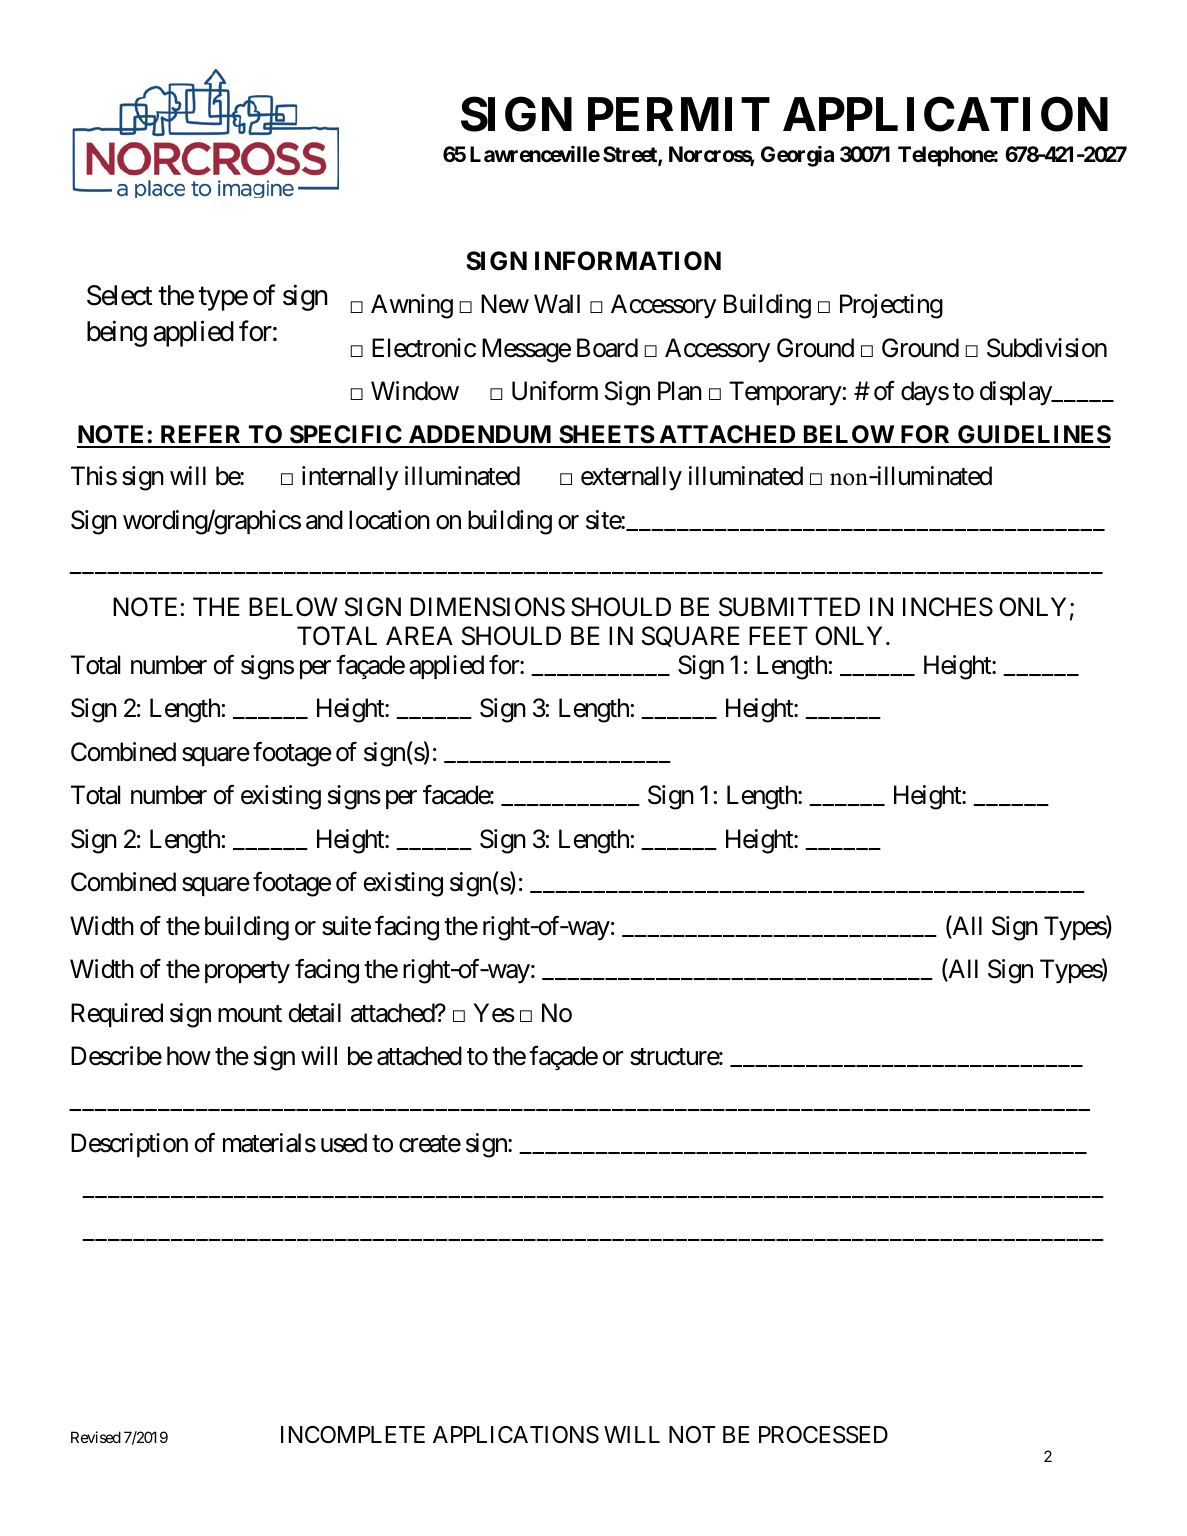  What do you see at coordinates (797, 156) in the screenshot?
I see `Georgia` at bounding box center [797, 156].
